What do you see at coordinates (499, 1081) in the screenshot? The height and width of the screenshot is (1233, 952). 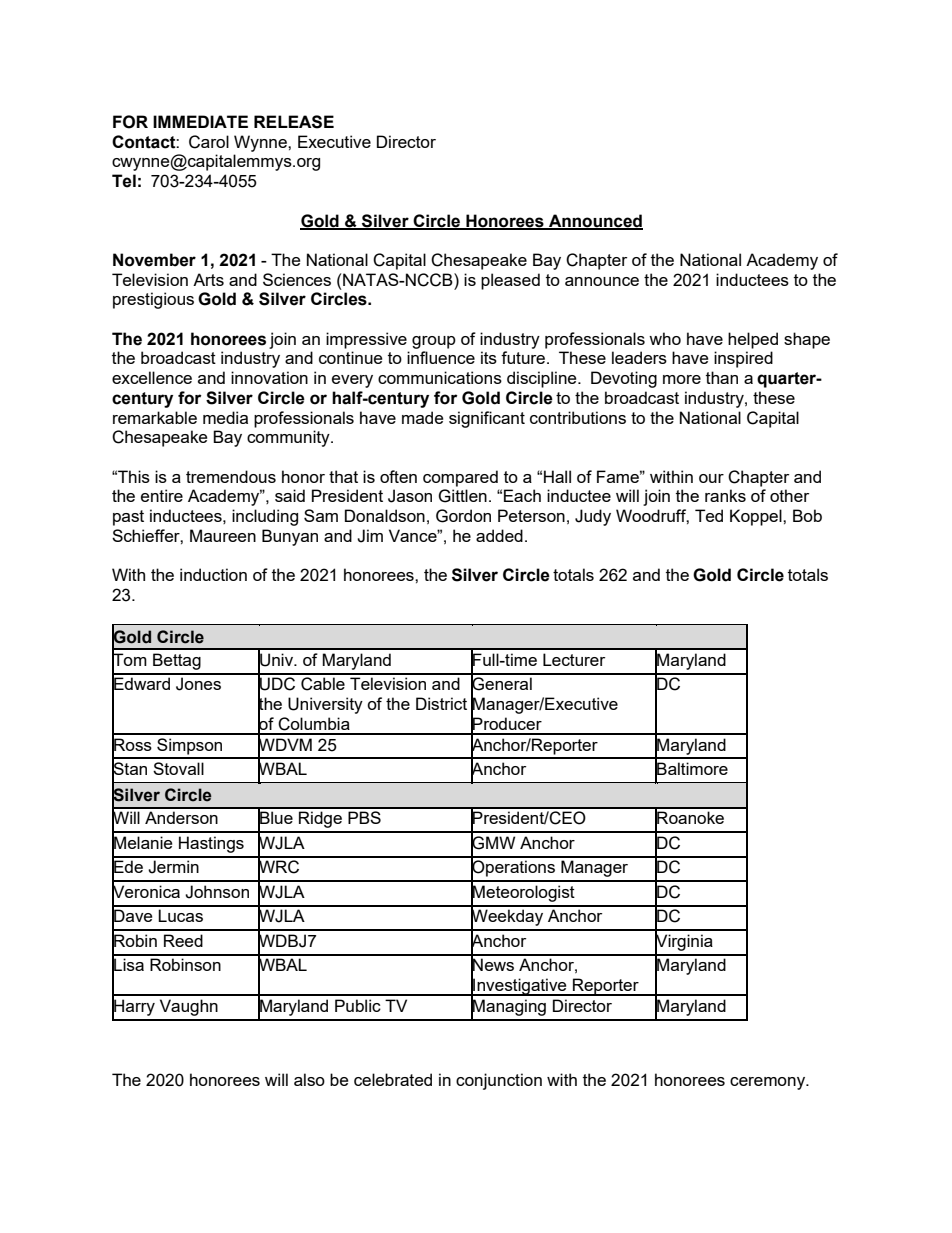 I see `conjunction` at bounding box center [499, 1081].
